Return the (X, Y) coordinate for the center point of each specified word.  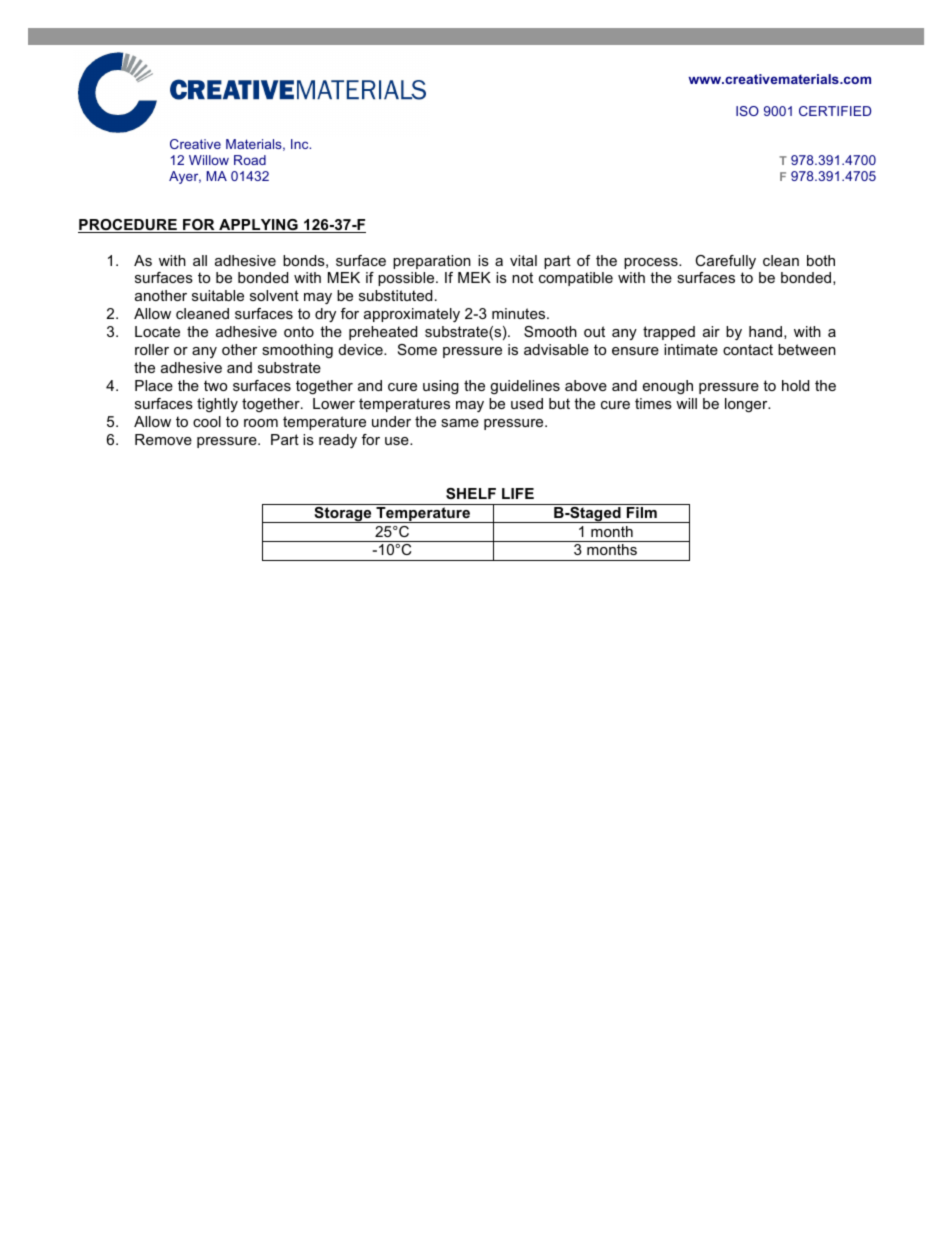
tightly (217, 405)
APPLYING (258, 226)
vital (523, 260)
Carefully (725, 262)
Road (250, 160)
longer (747, 405)
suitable (218, 295)
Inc (301, 144)
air (711, 331)
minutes (520, 313)
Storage (343, 515)
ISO (747, 111)
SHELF (471, 493)
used (527, 403)
